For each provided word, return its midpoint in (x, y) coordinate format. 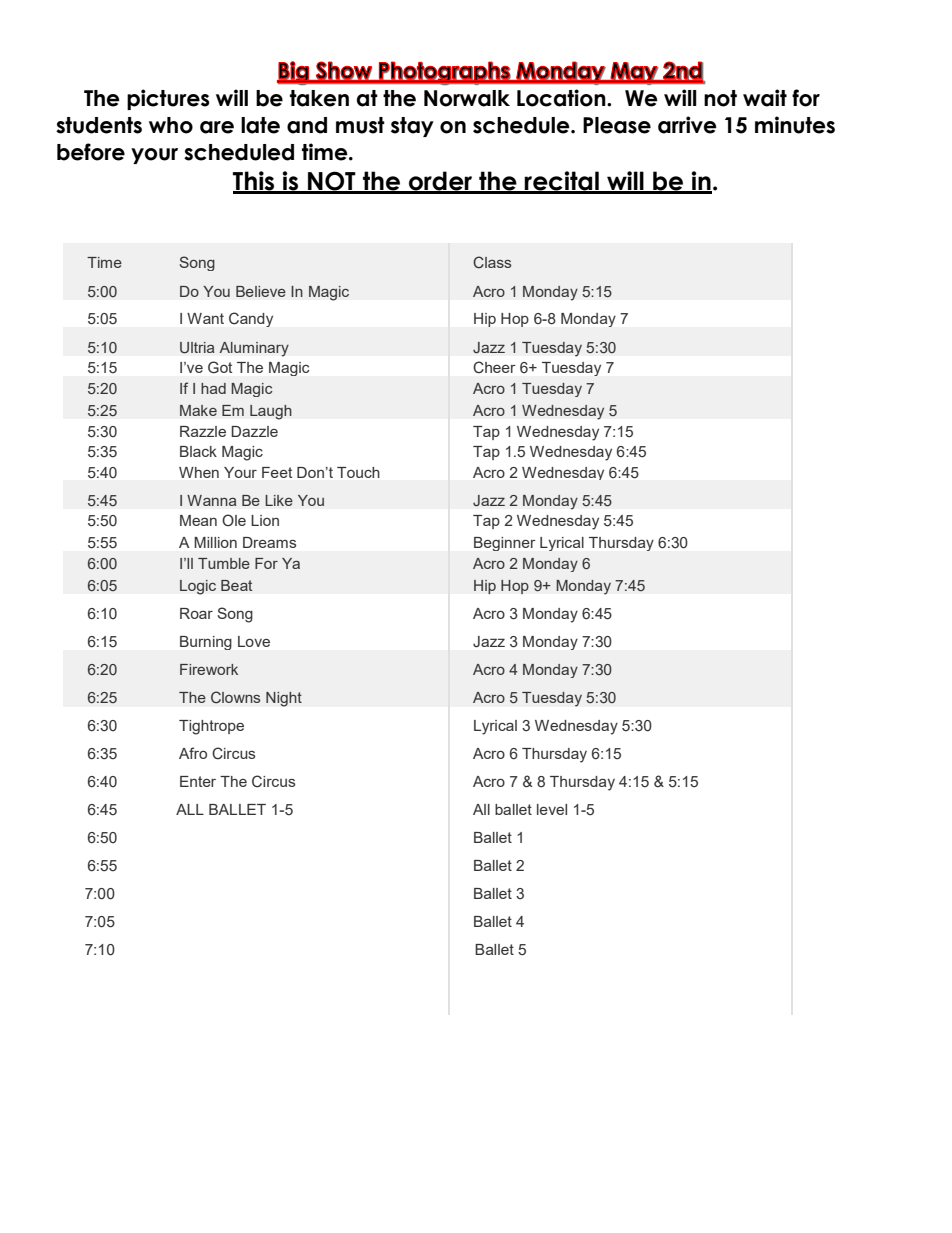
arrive (687, 125)
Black (198, 451)
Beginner (505, 544)
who (171, 125)
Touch (358, 472)
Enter (198, 781)
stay (412, 127)
